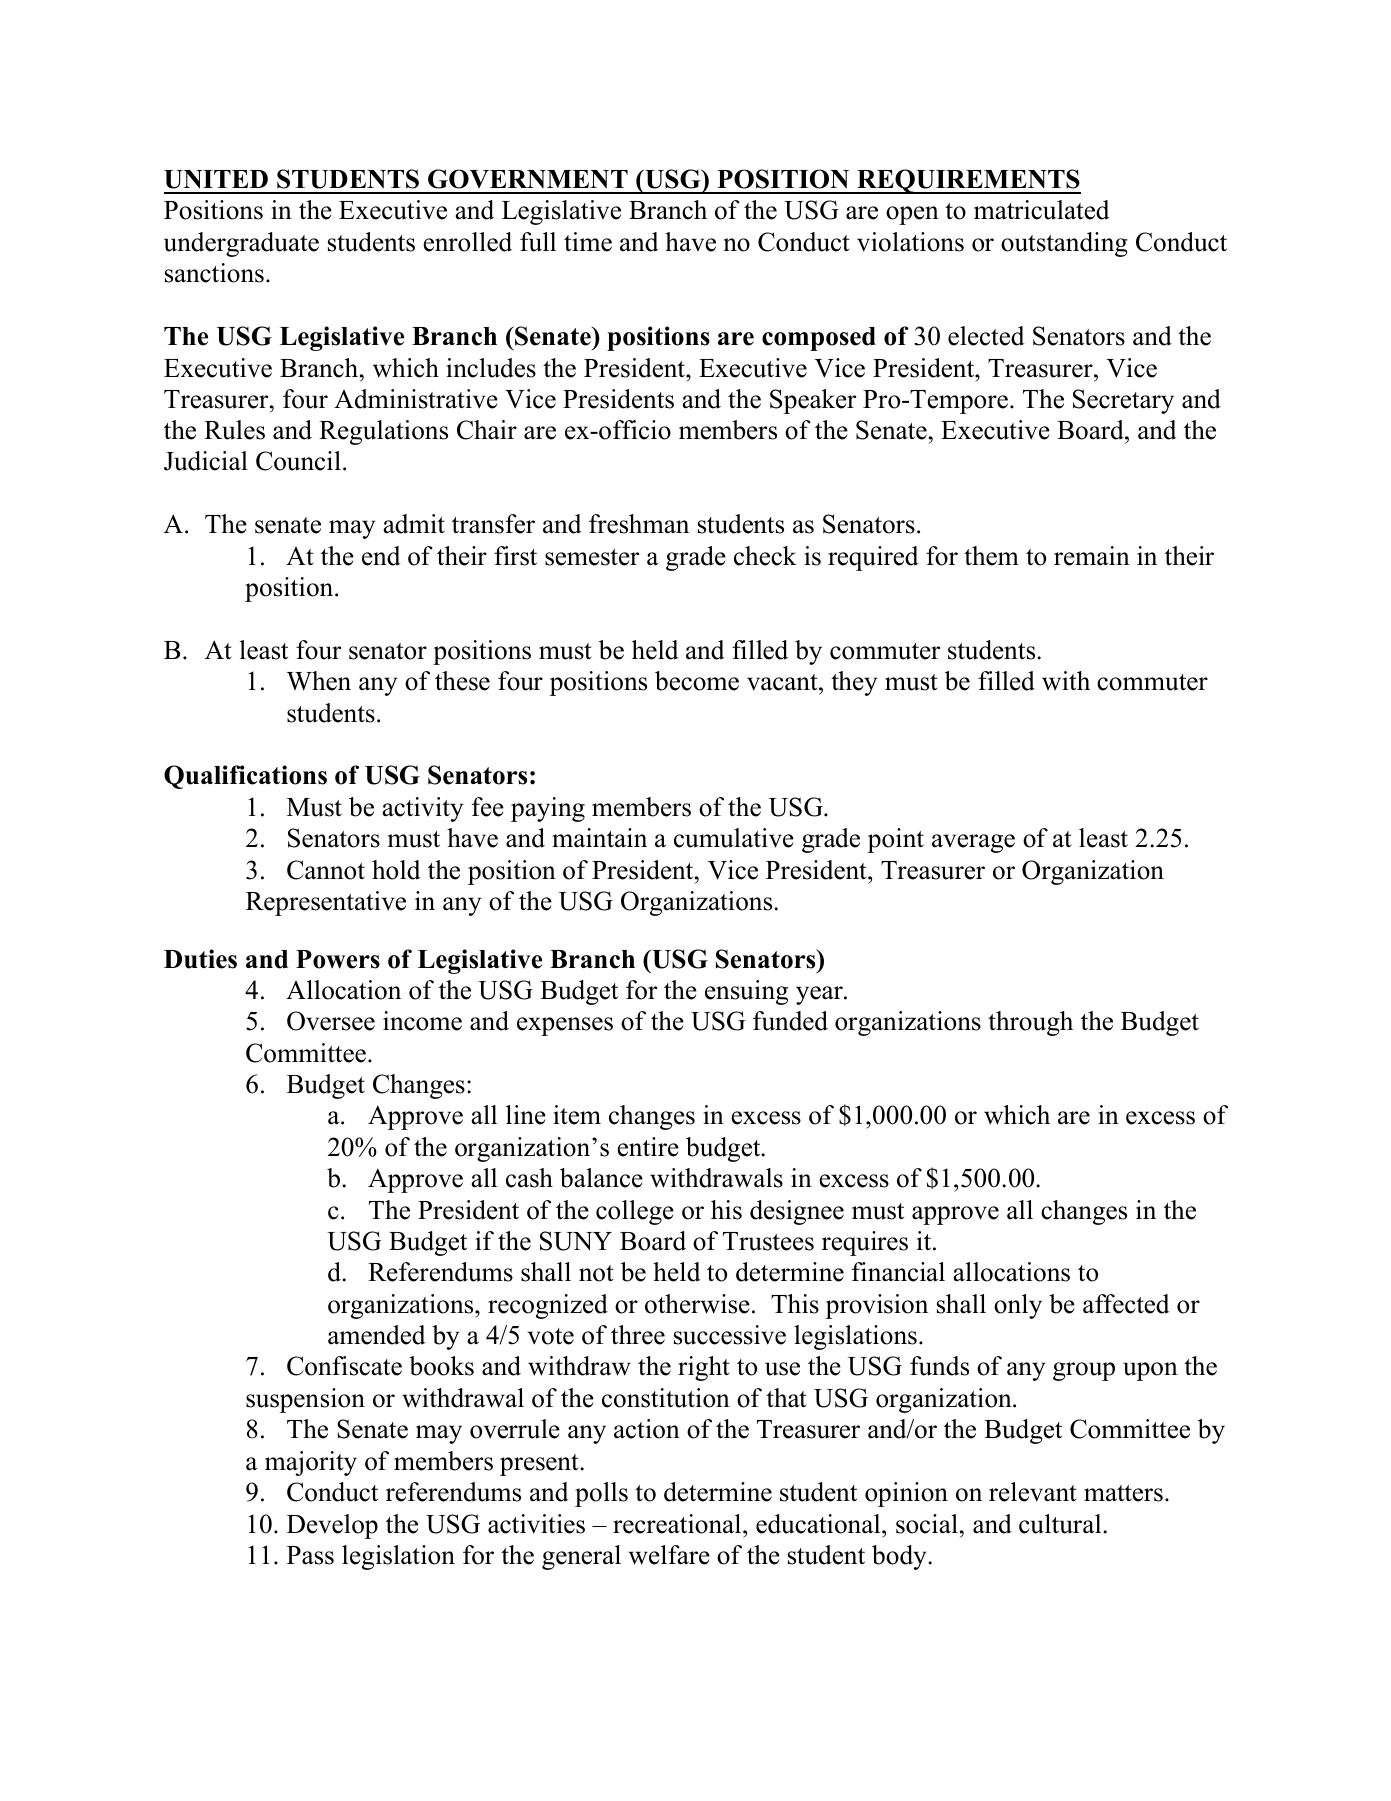 The image size is (1391, 1801). I want to click on cultural, so click(1061, 1524).
